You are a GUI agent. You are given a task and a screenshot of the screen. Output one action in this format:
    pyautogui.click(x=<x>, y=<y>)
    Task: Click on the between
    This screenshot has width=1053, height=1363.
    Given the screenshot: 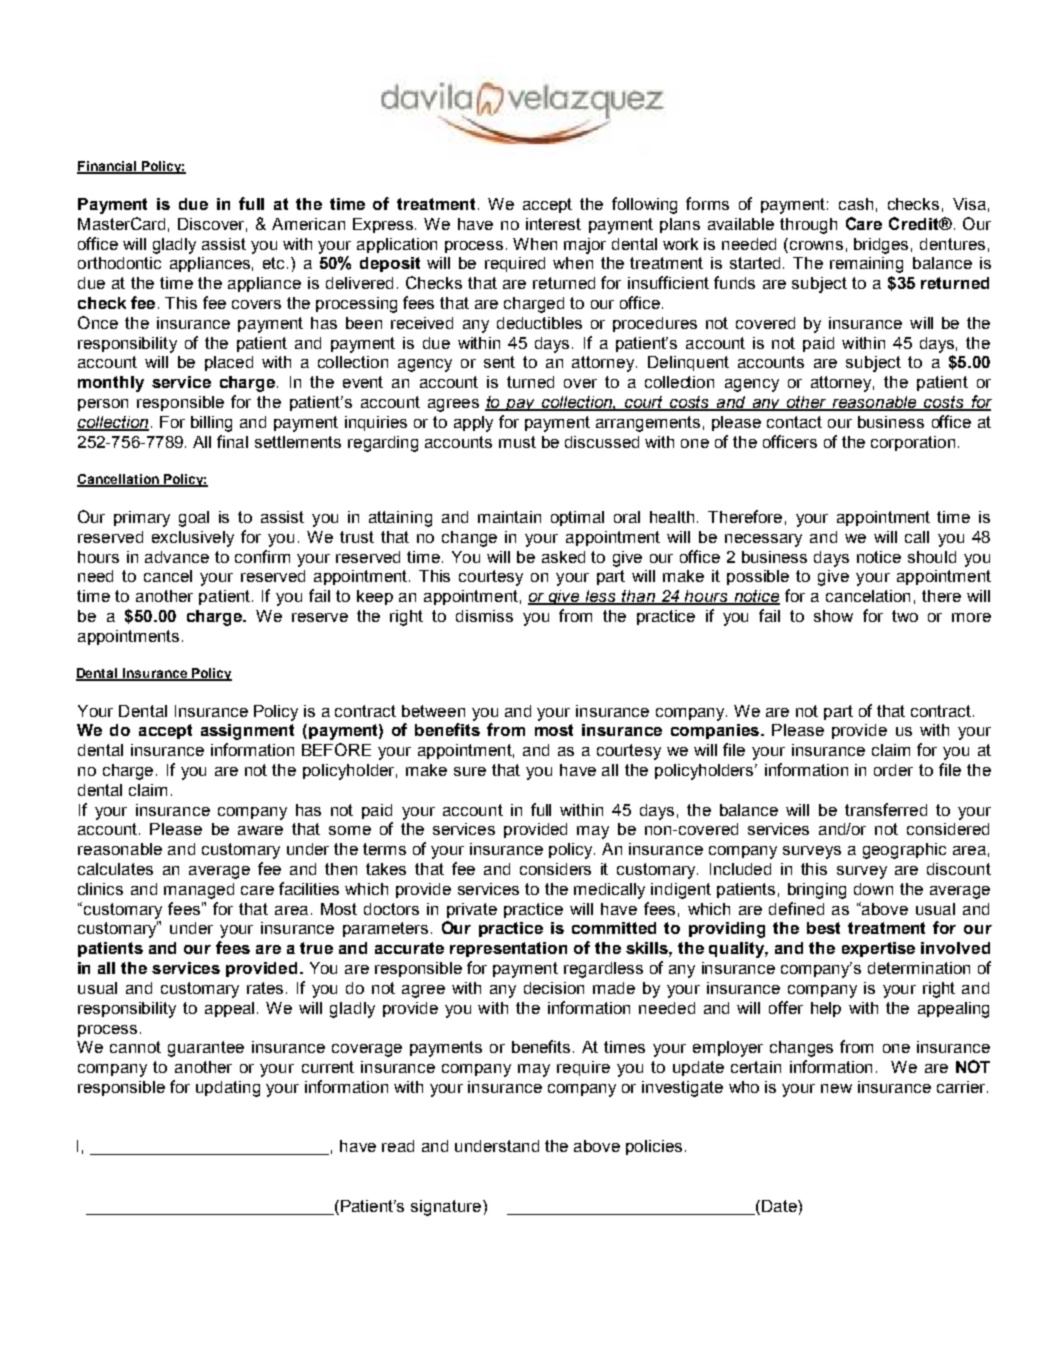 What is the action you would take?
    pyautogui.click(x=433, y=711)
